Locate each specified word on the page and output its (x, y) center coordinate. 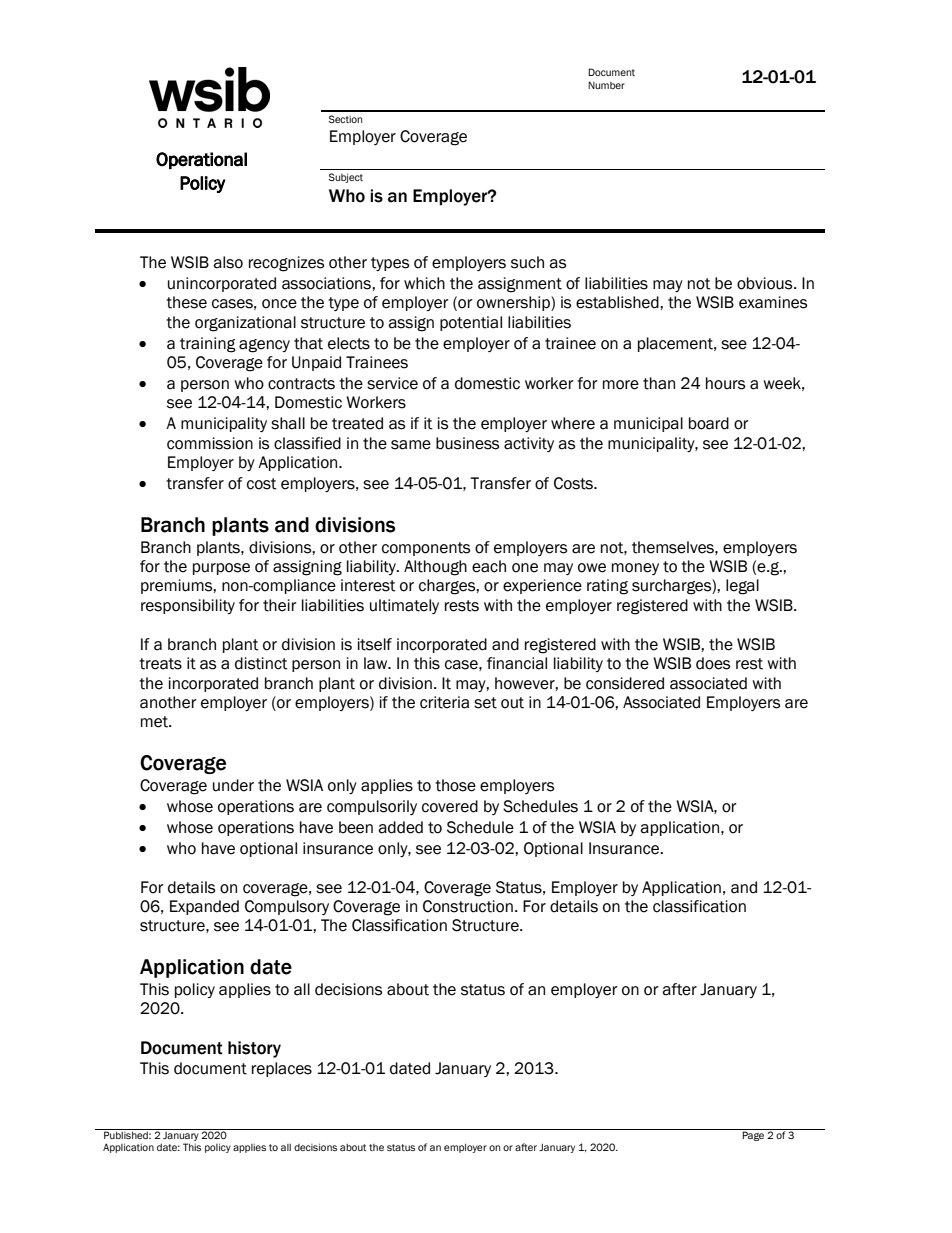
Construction (468, 906)
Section (345, 119)
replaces (282, 1069)
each (489, 566)
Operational (201, 160)
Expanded (204, 907)
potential (471, 323)
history (254, 1049)
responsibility (188, 606)
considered (625, 683)
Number (606, 85)
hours (725, 383)
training (208, 345)
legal (742, 587)
